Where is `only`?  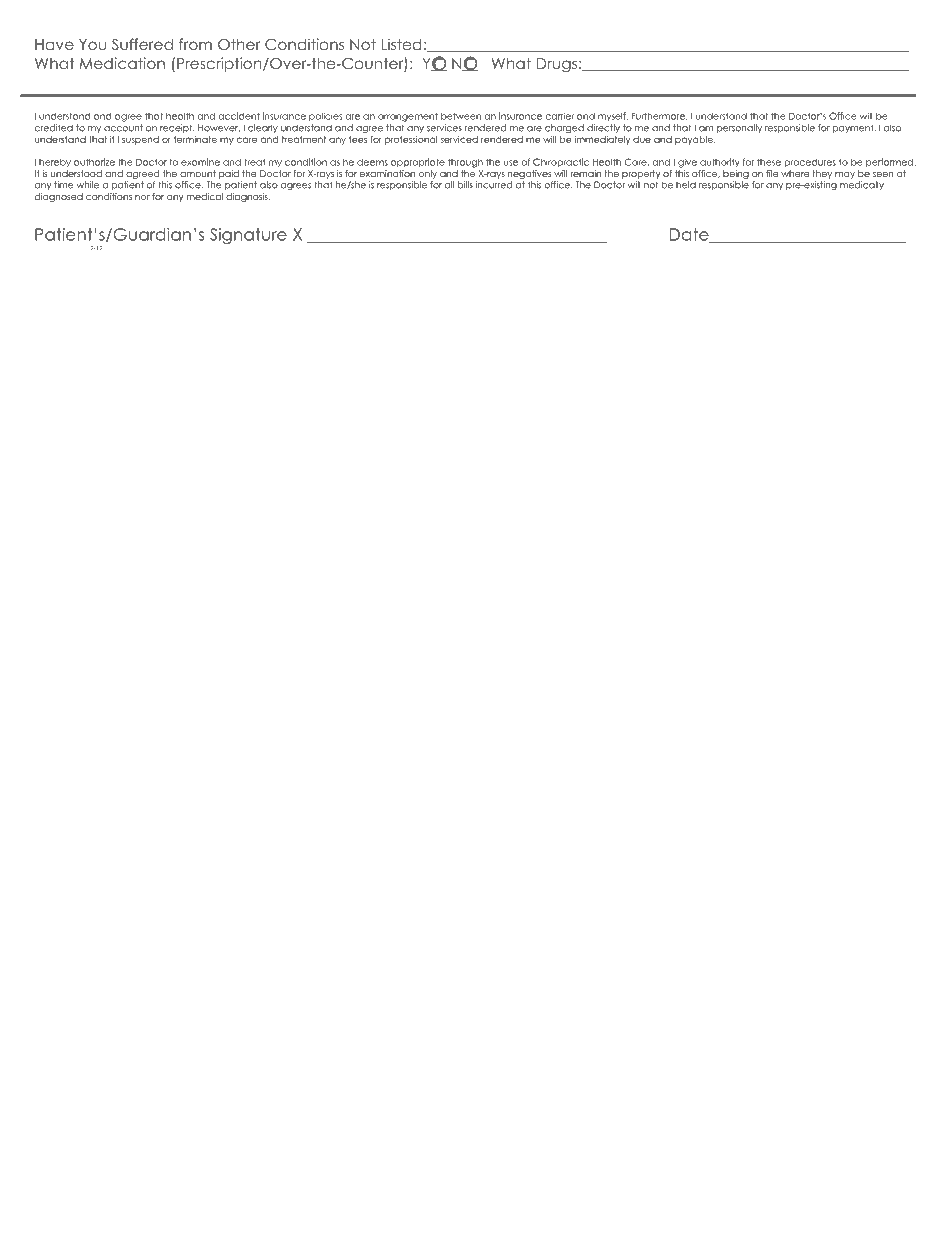
only is located at coordinates (428, 174).
